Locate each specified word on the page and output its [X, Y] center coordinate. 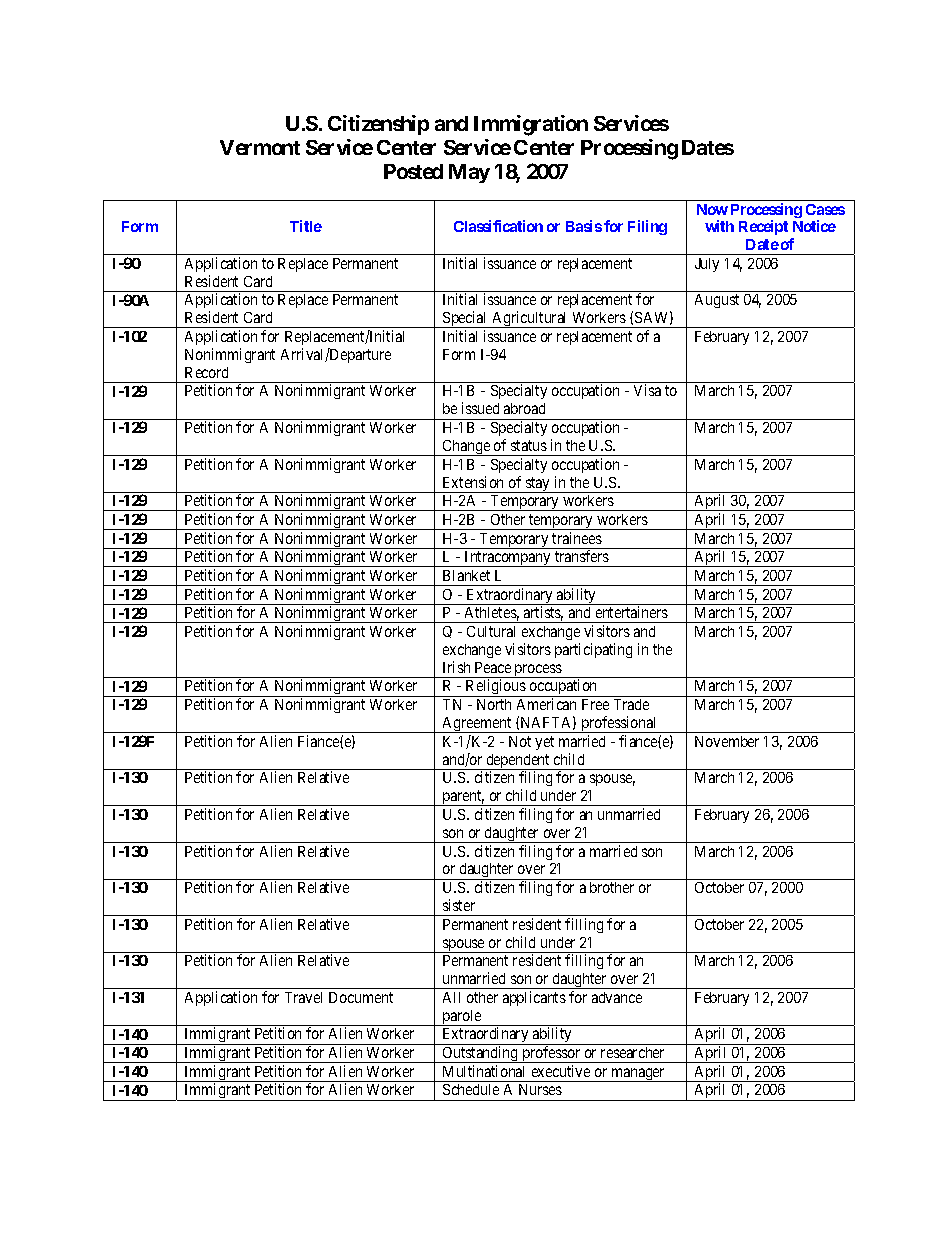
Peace [493, 667]
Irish [456, 667]
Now [712, 209]
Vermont [260, 147]
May [469, 173]
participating [593, 650]
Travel [303, 997]
